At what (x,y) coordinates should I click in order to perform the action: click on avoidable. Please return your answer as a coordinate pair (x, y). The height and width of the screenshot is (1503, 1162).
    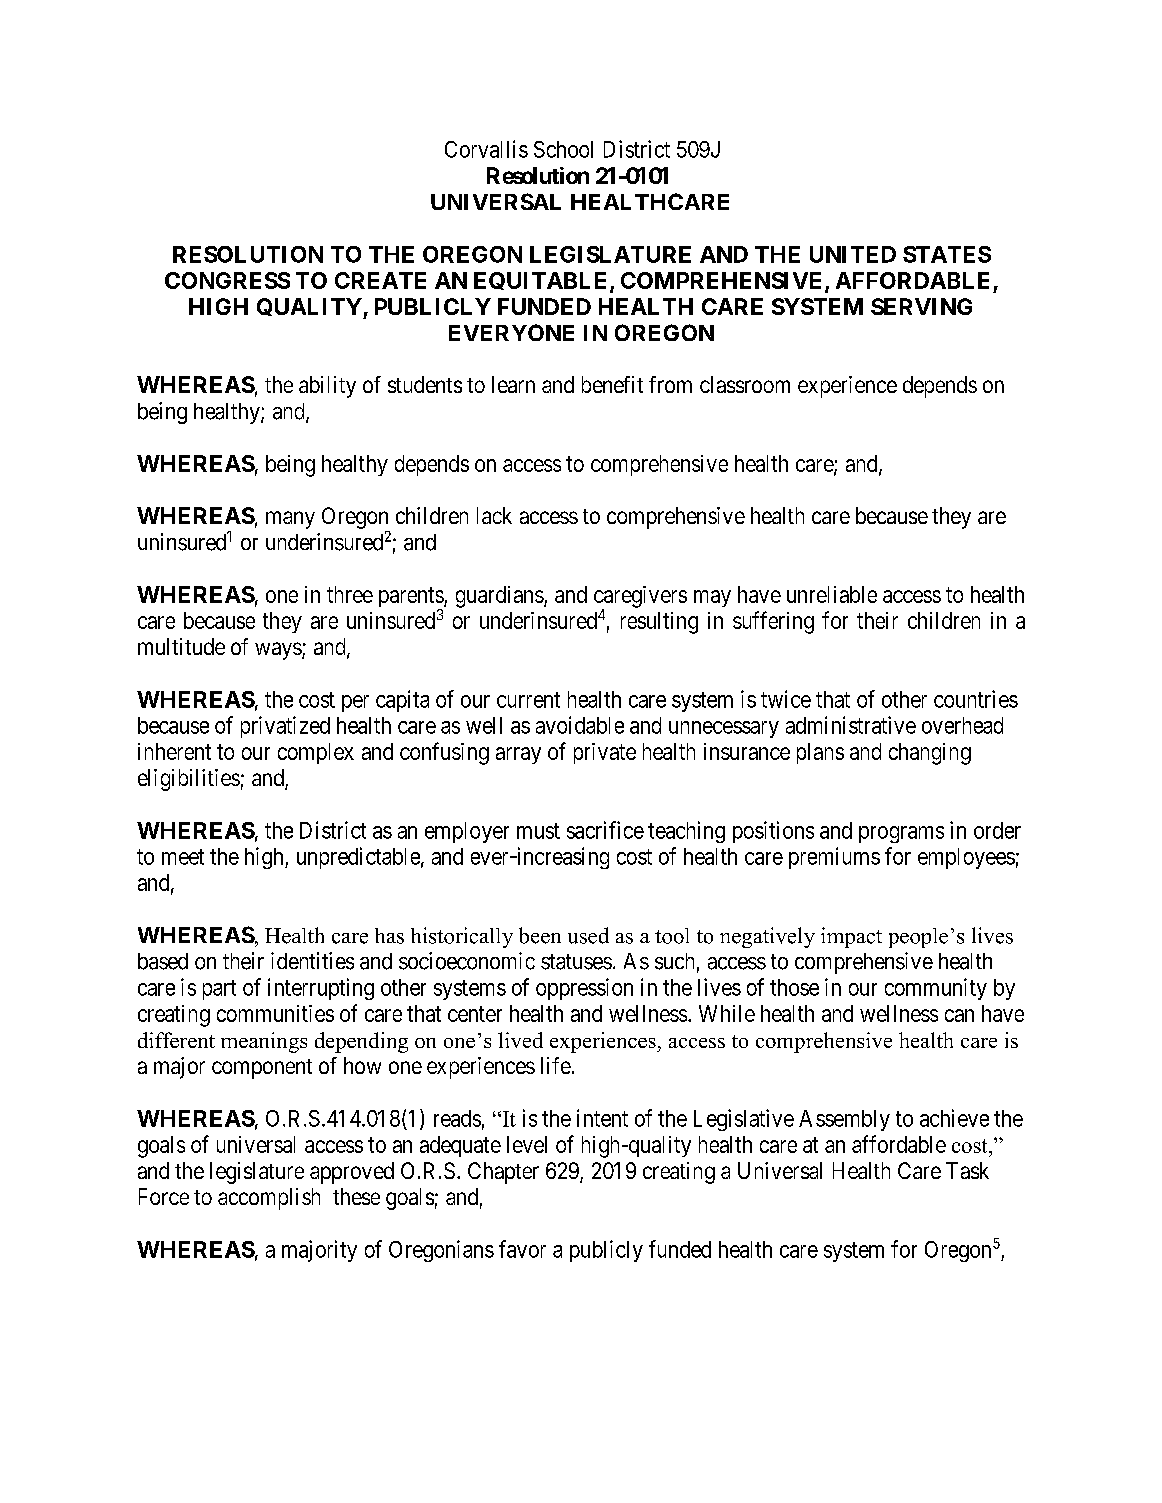
    Looking at the image, I should click on (580, 725).
